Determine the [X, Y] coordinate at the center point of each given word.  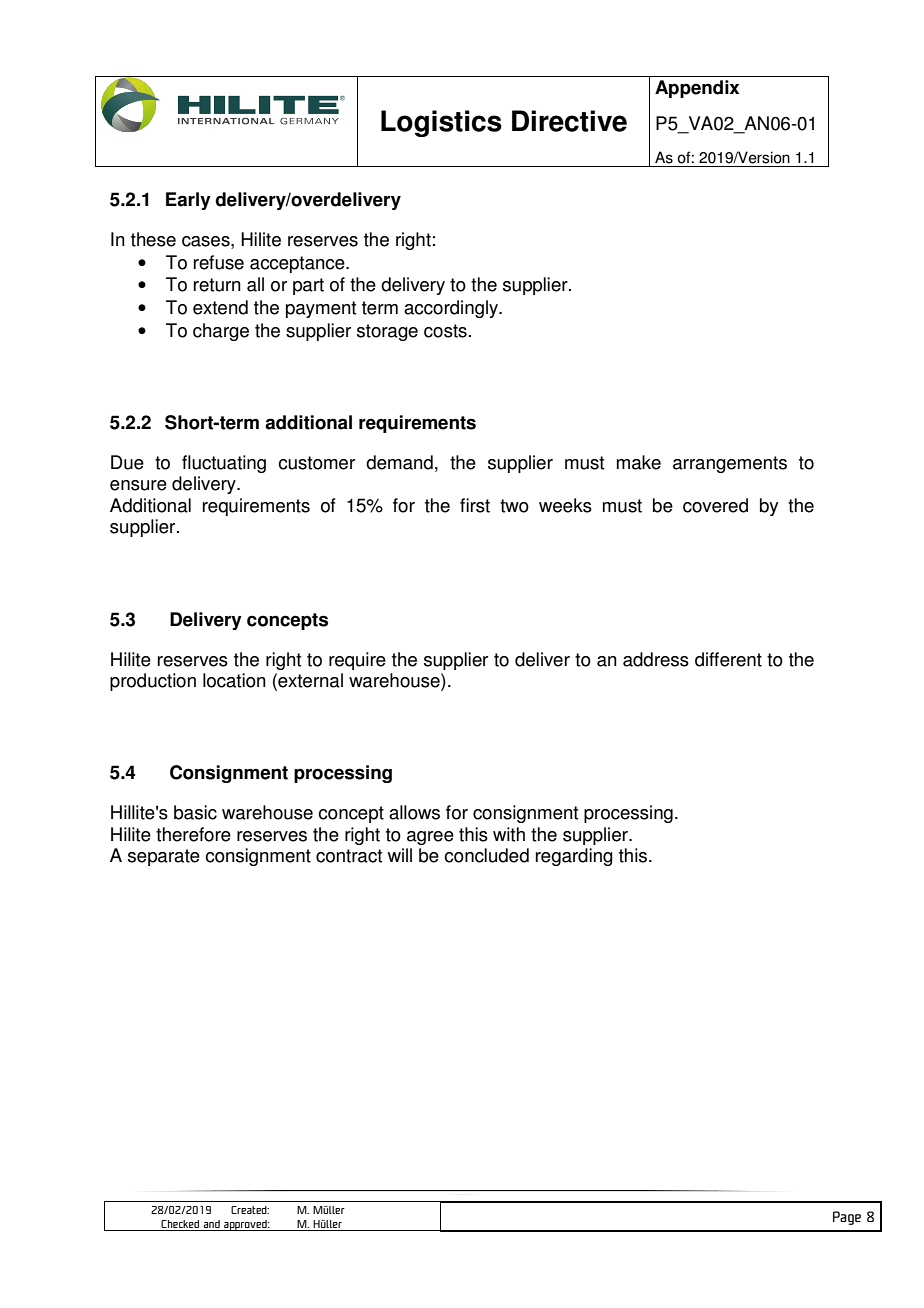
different [728, 659]
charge [221, 332]
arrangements [730, 464]
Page [847, 1218]
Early [188, 201]
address [656, 659]
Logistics [441, 123]
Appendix [697, 89]
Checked [180, 1224]
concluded [486, 855]
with [509, 834]
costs [445, 331]
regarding [574, 857]
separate [164, 857]
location [234, 680]
